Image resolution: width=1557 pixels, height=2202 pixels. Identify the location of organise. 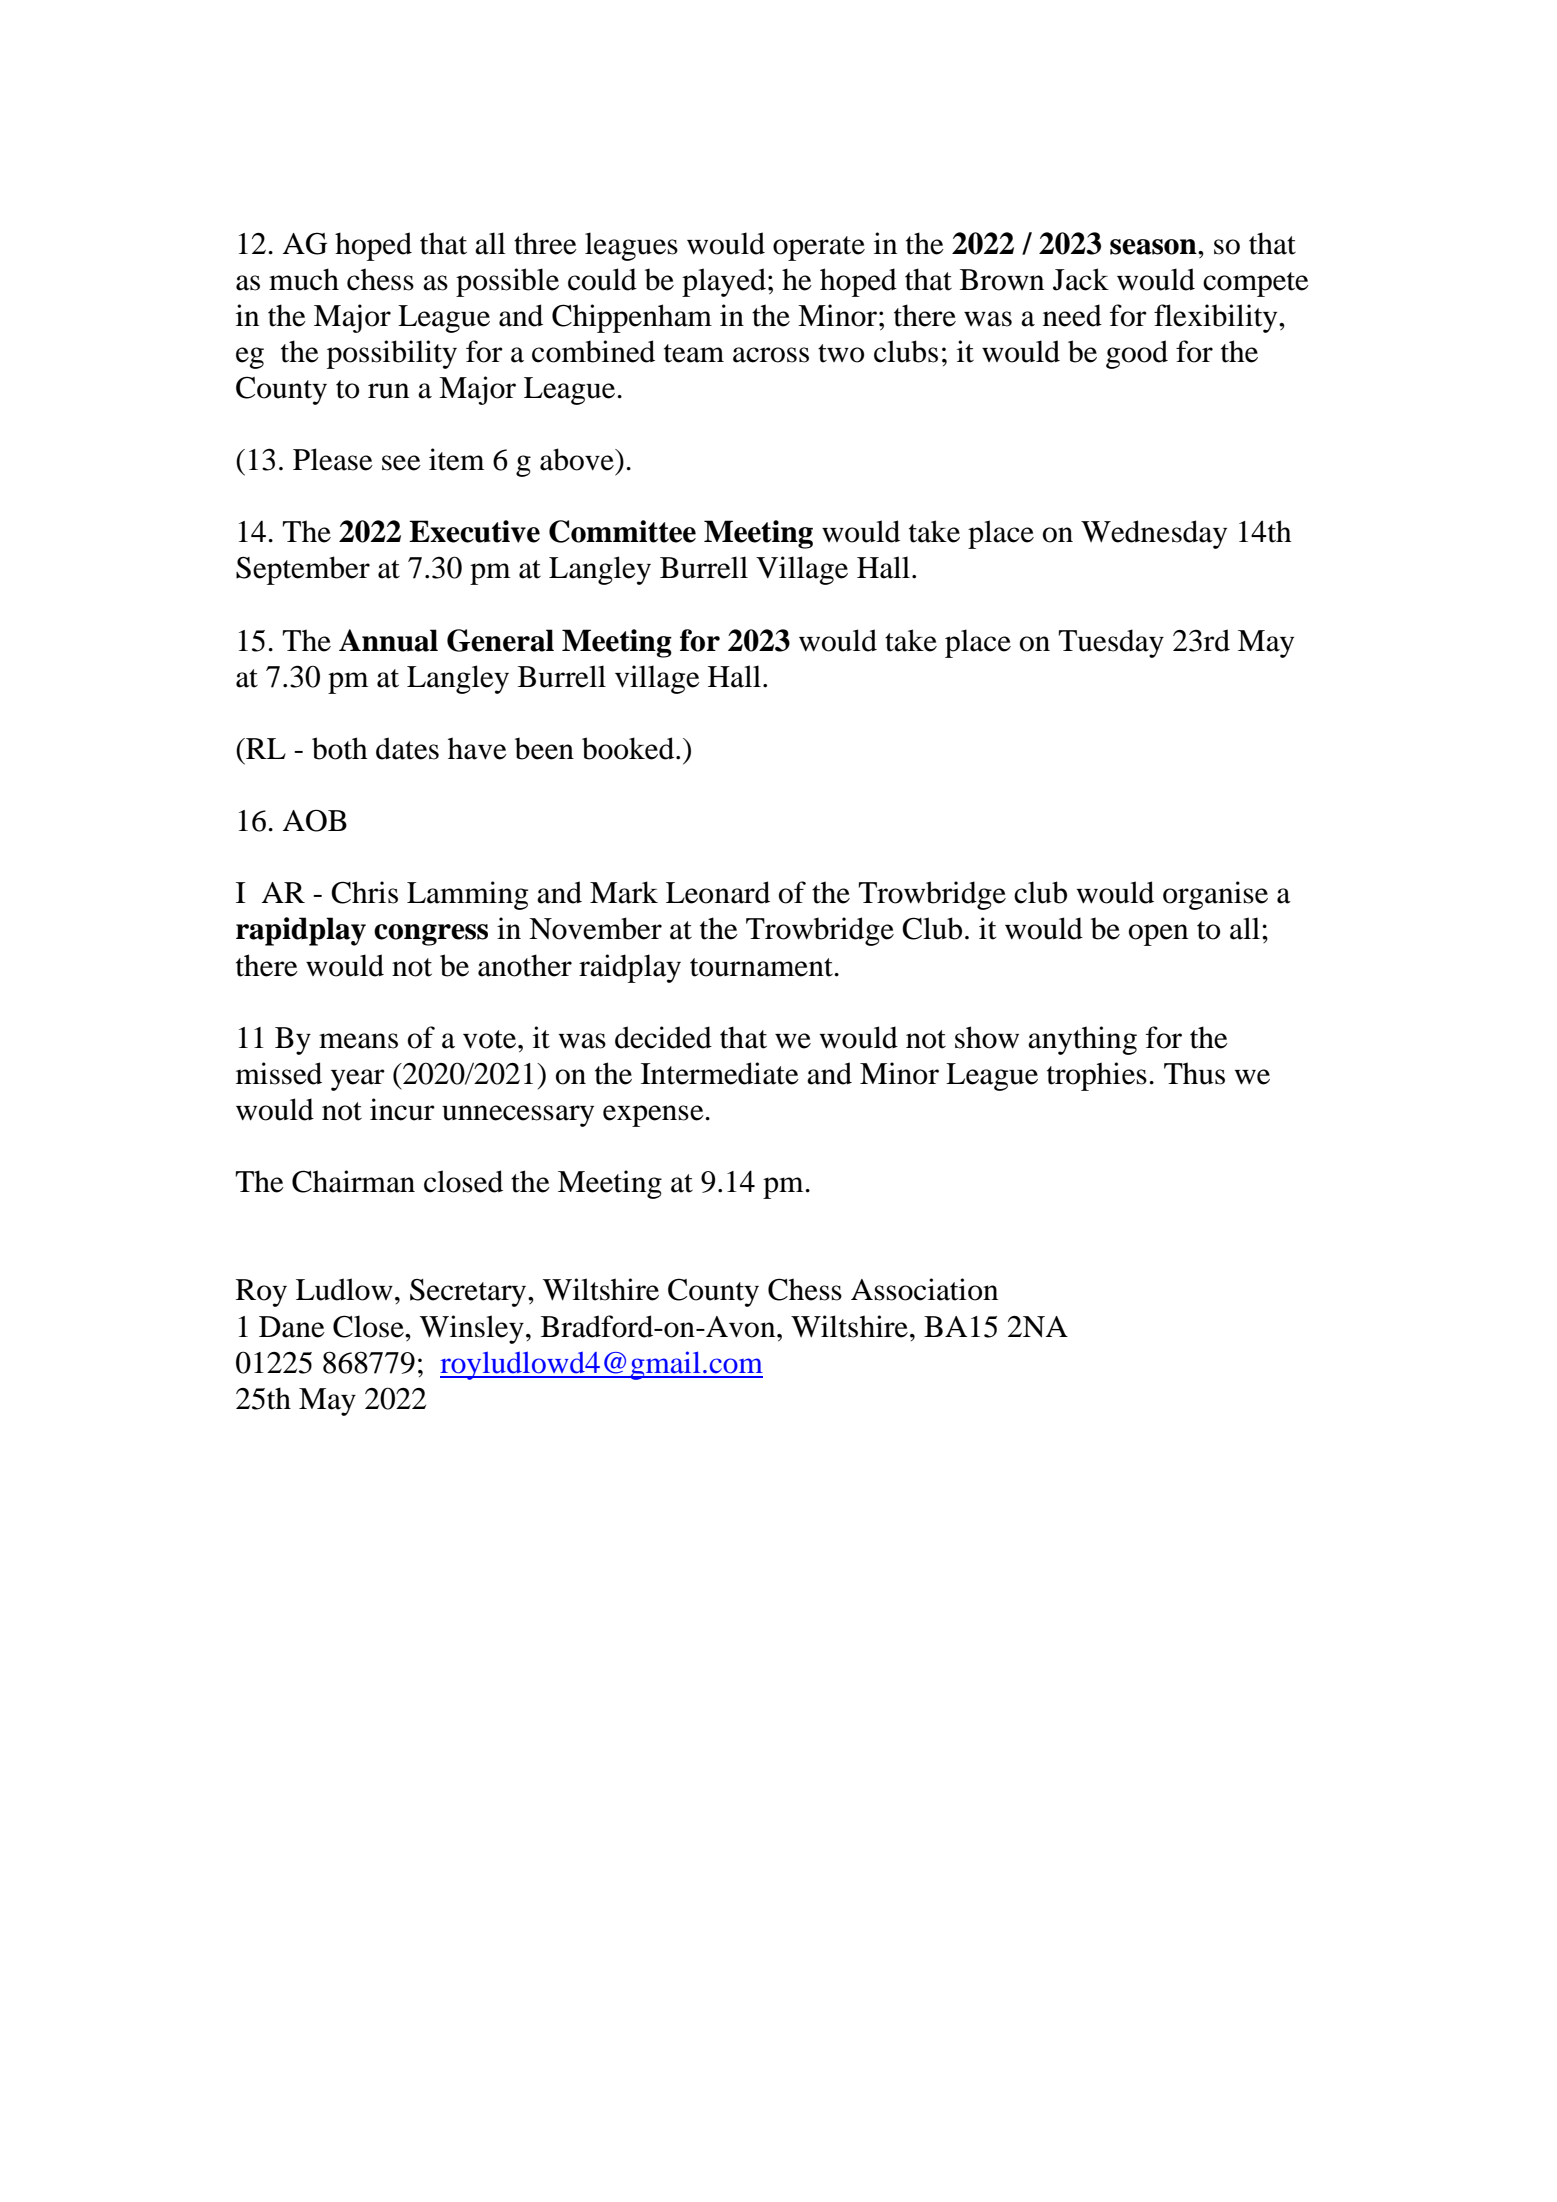
(1215, 895).
